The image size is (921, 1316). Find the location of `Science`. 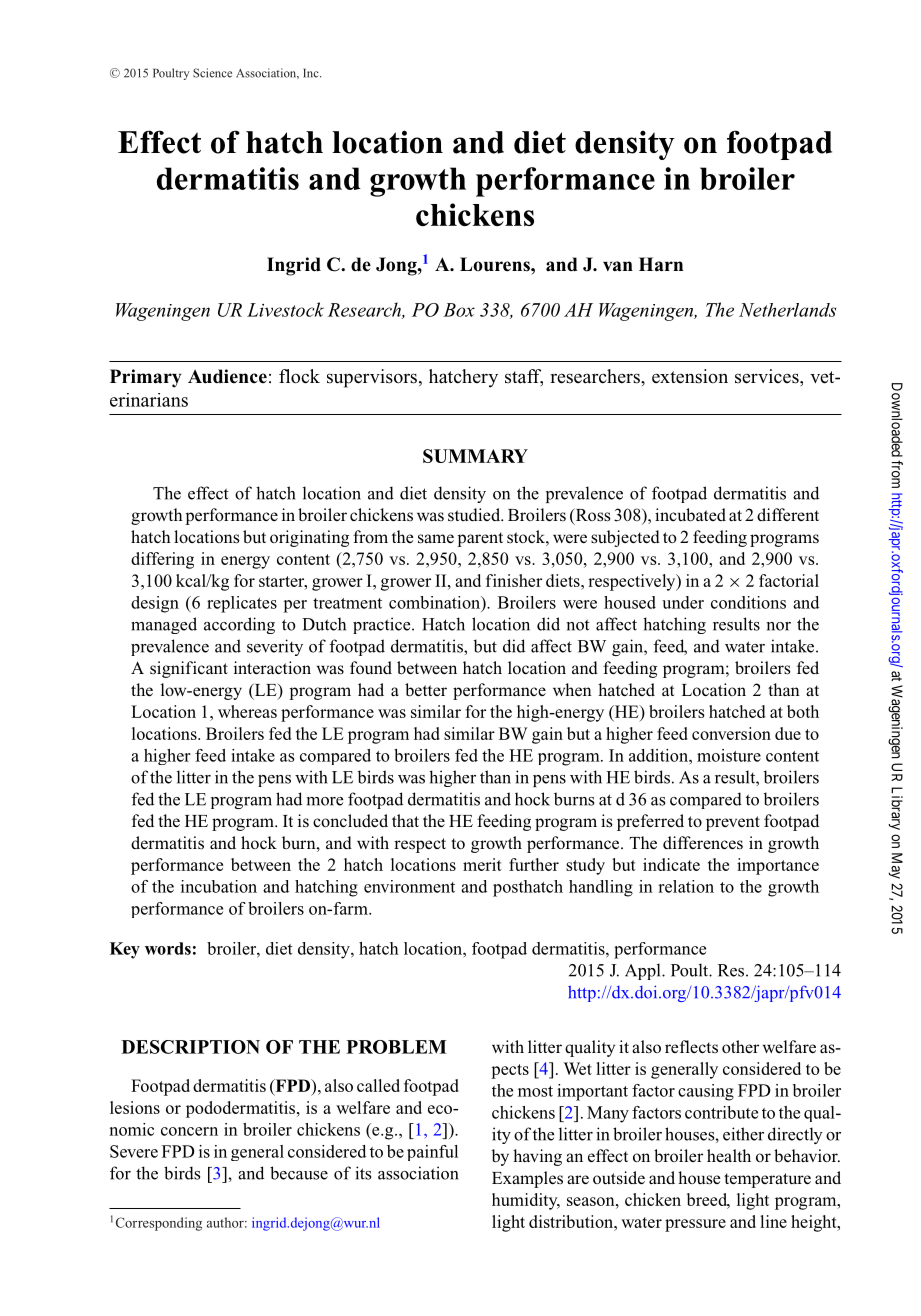

Science is located at coordinates (212, 73).
